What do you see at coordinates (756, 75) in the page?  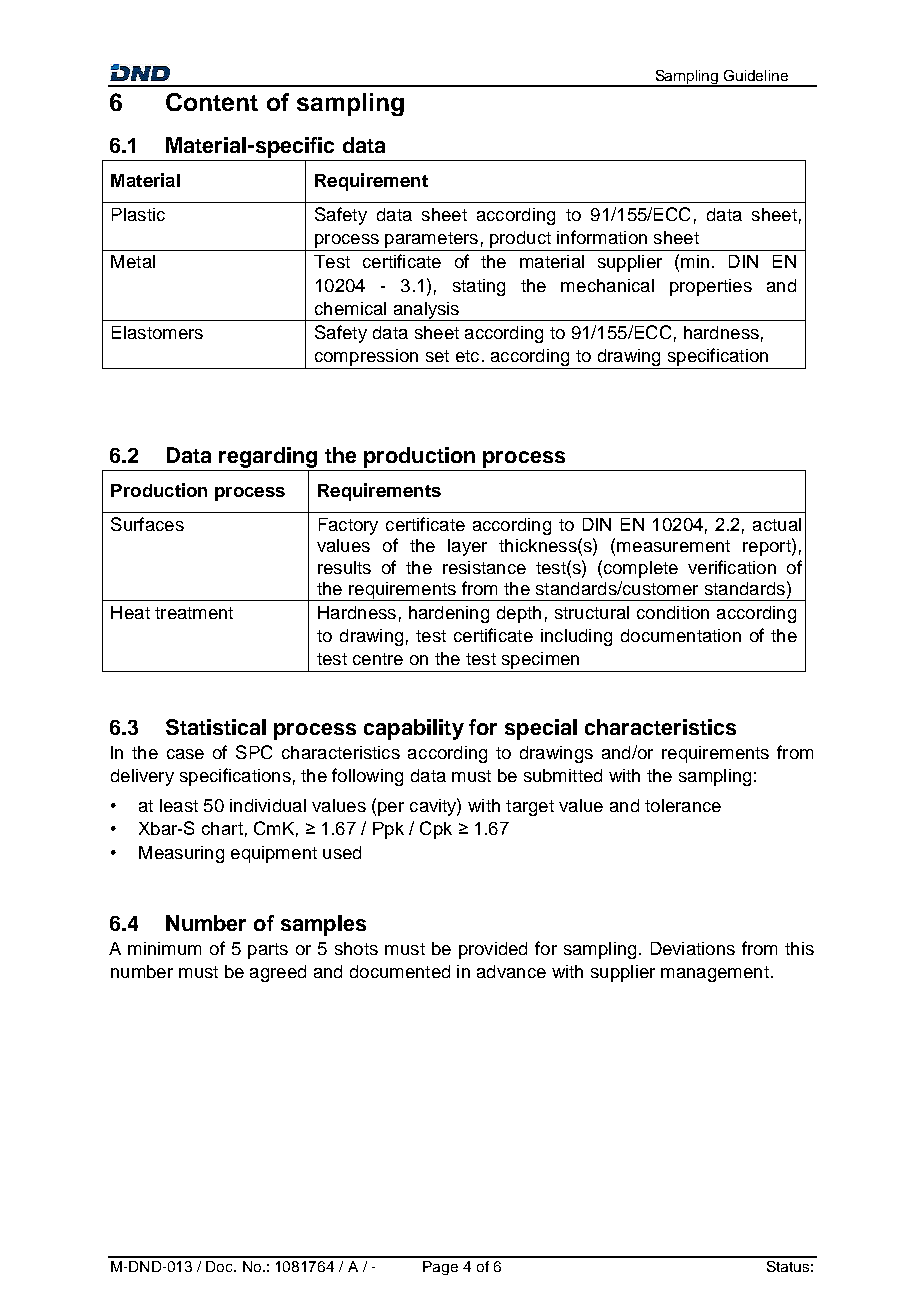 I see `Guideline` at bounding box center [756, 75].
